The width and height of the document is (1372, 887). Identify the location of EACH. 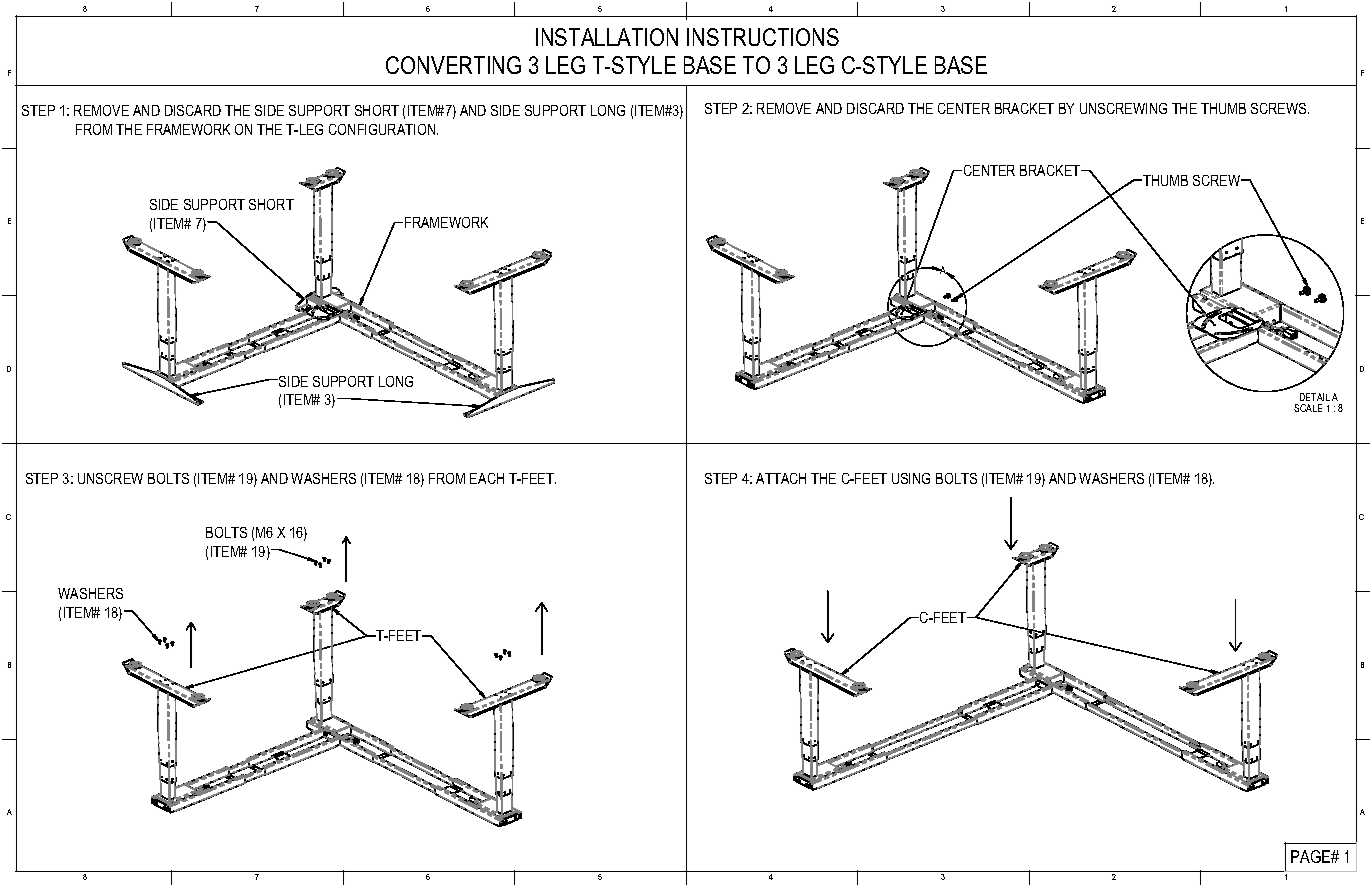
(487, 478).
